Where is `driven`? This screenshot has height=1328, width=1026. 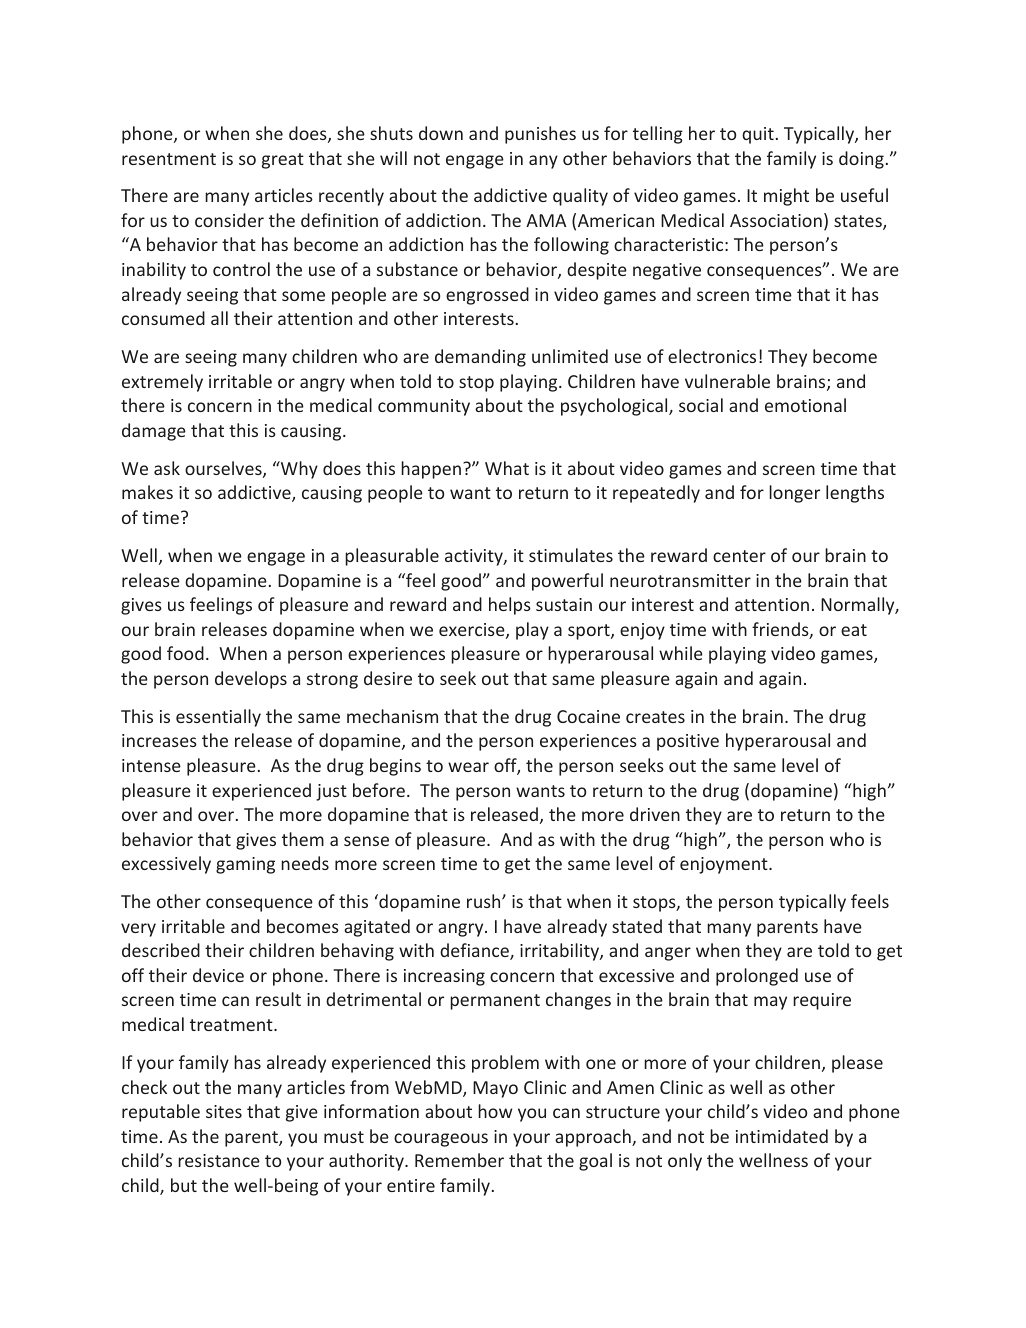 driven is located at coordinates (655, 814).
